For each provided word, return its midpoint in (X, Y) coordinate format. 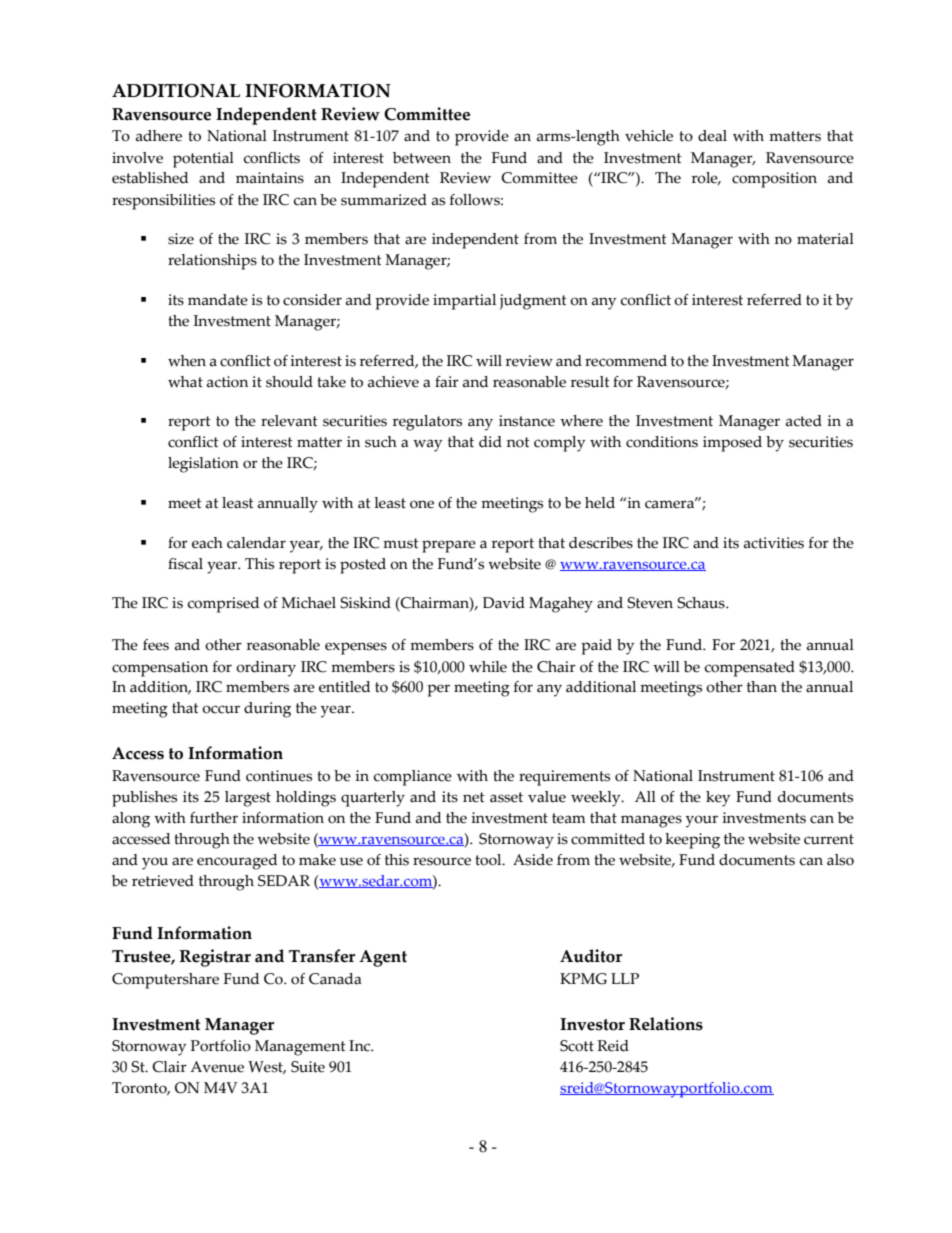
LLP (625, 978)
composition (774, 180)
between (422, 158)
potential (203, 160)
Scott (577, 1046)
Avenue (217, 1067)
